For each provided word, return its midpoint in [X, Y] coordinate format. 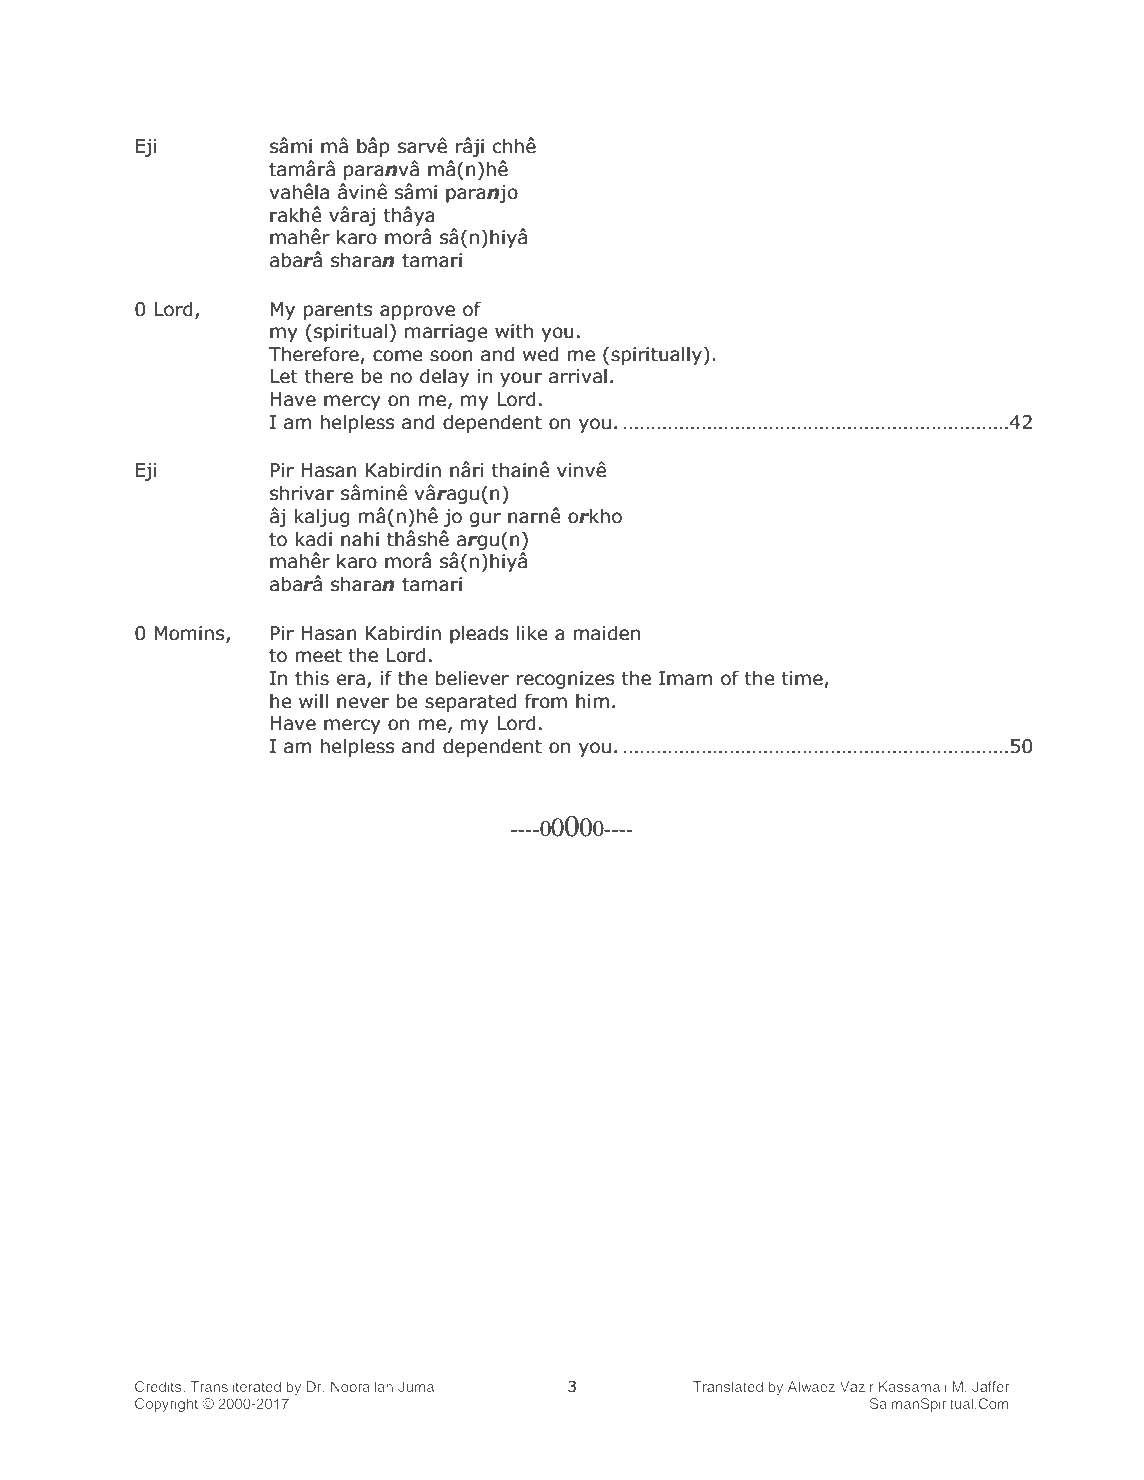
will [313, 700]
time [803, 679]
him [592, 700]
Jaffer [990, 1386]
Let [284, 376]
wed [540, 354]
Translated [728, 1386]
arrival [578, 376]
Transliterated [235, 1386]
